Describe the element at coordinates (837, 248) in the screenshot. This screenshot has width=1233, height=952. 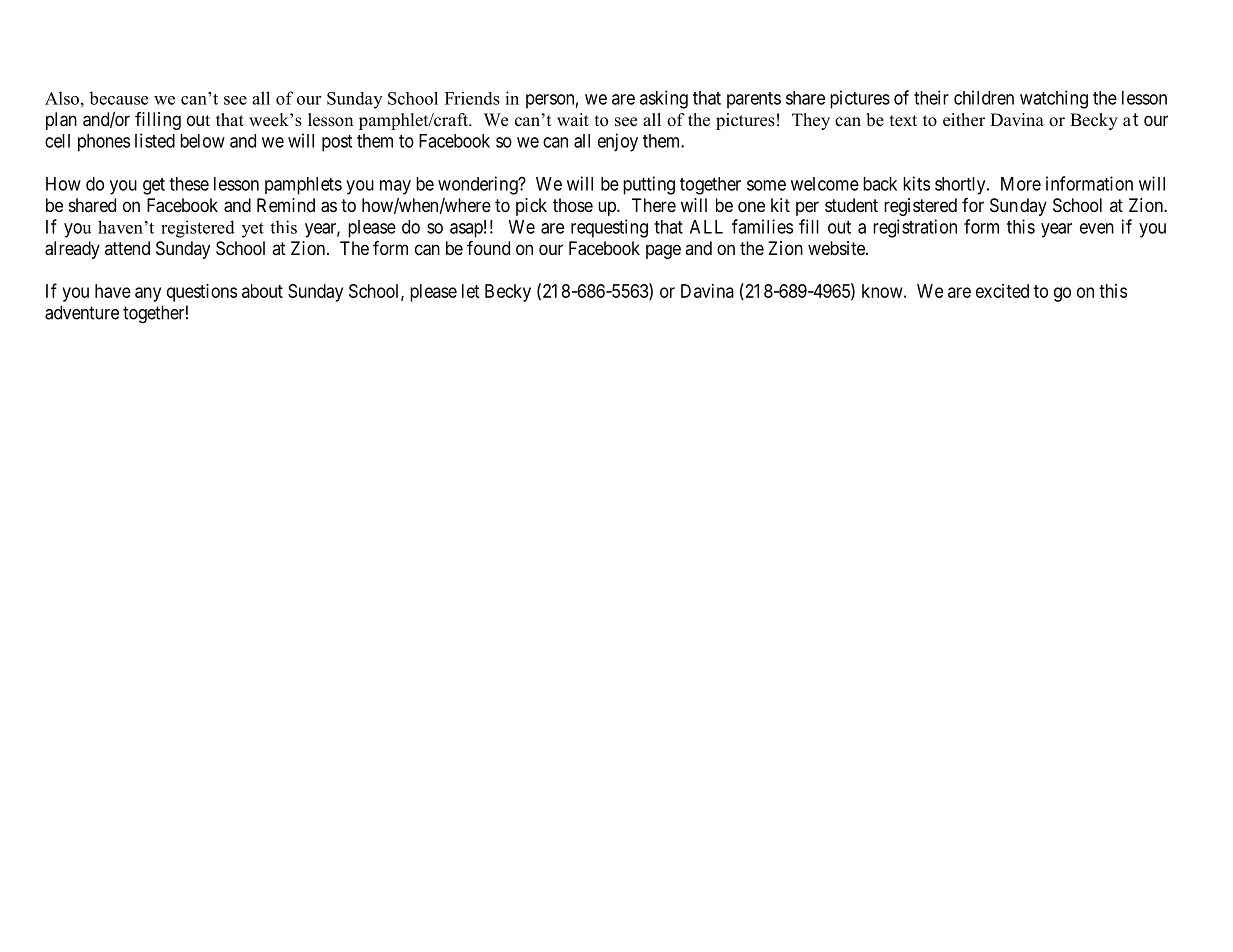
I see `website` at that location.
